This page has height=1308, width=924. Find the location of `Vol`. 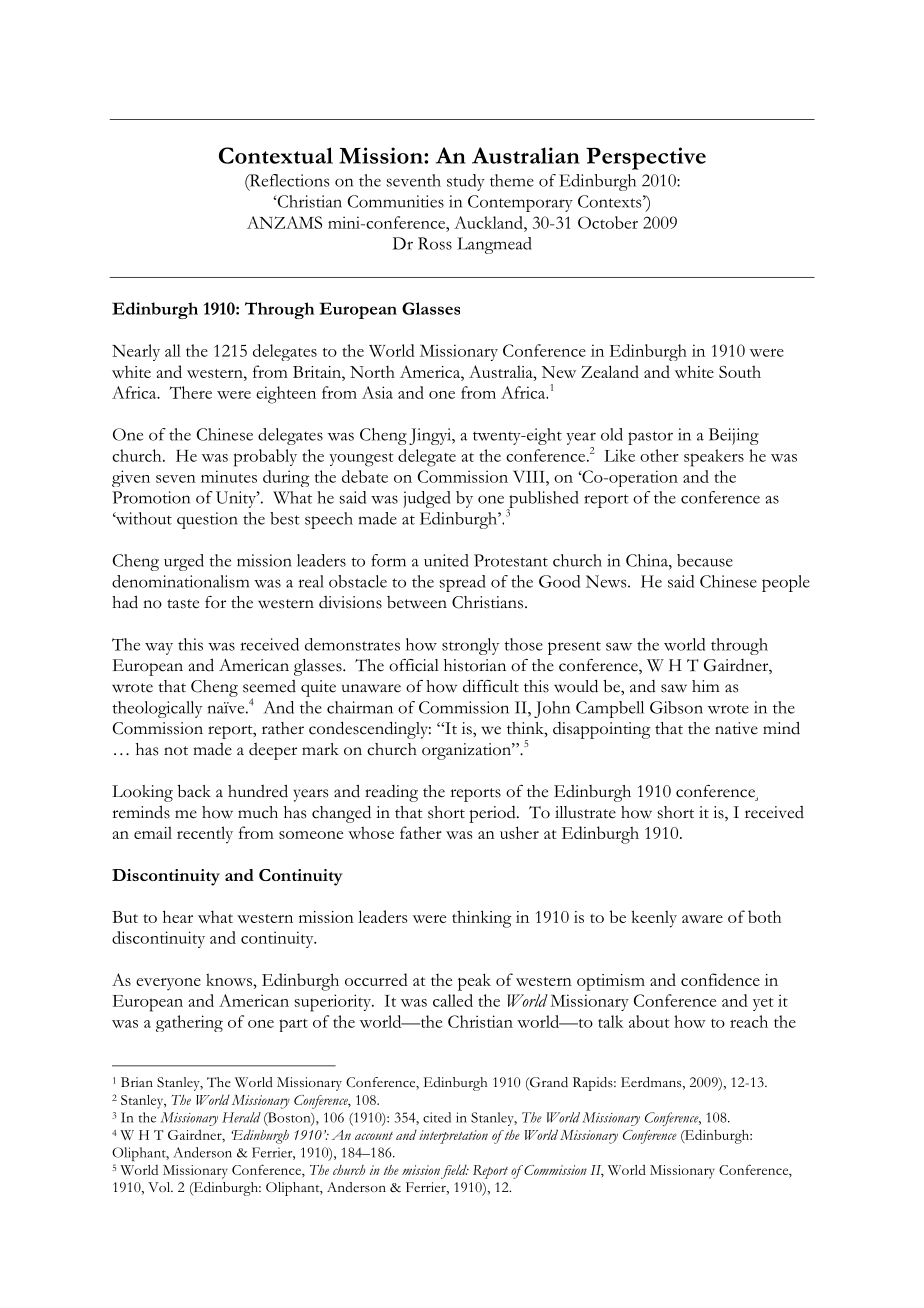

Vol is located at coordinates (160, 1187).
